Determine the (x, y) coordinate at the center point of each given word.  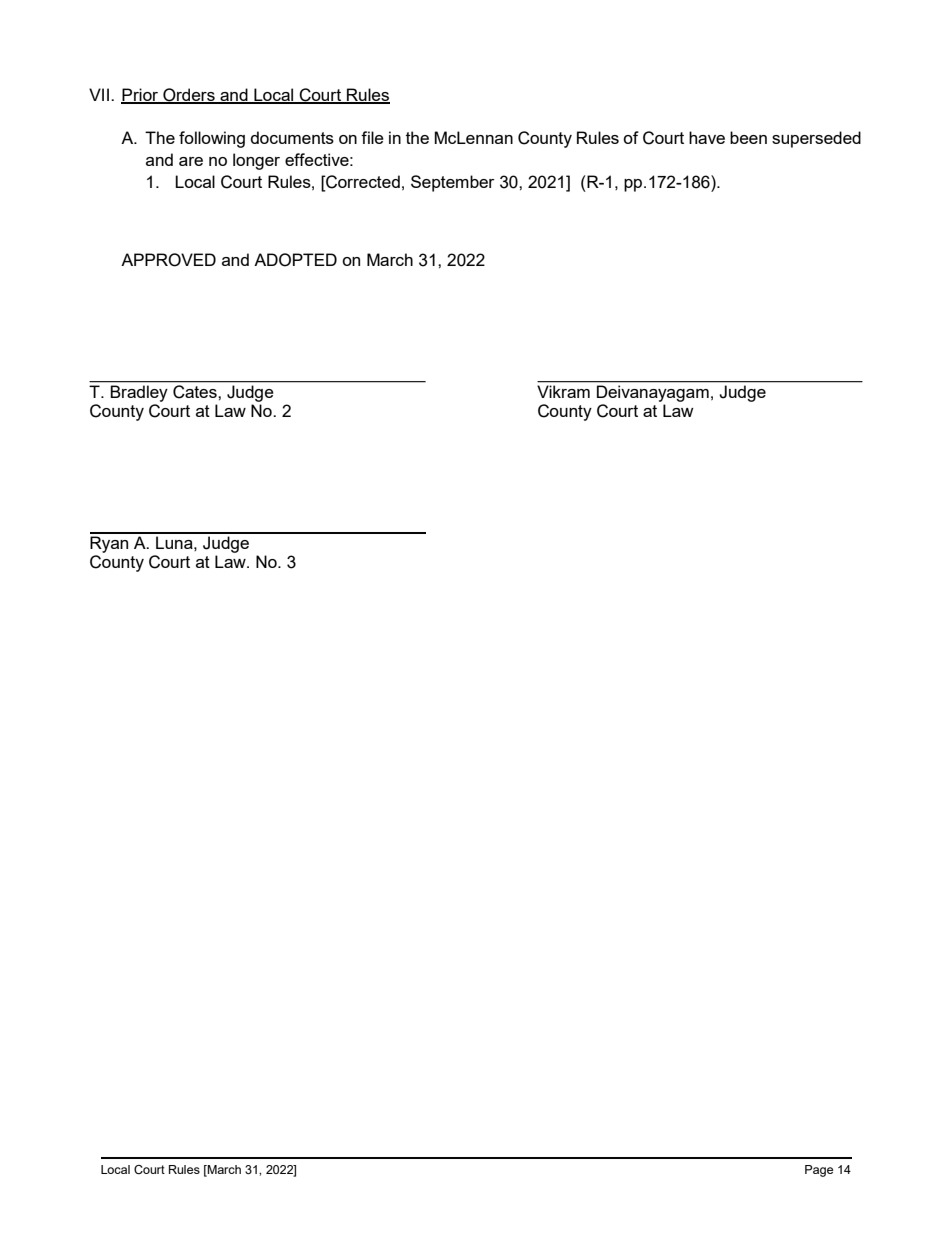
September (453, 183)
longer (256, 161)
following (212, 139)
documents (292, 137)
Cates (195, 391)
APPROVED (168, 260)
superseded (816, 139)
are (191, 161)
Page (819, 1171)
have (707, 137)
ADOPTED (295, 260)
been (748, 137)
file (372, 137)
